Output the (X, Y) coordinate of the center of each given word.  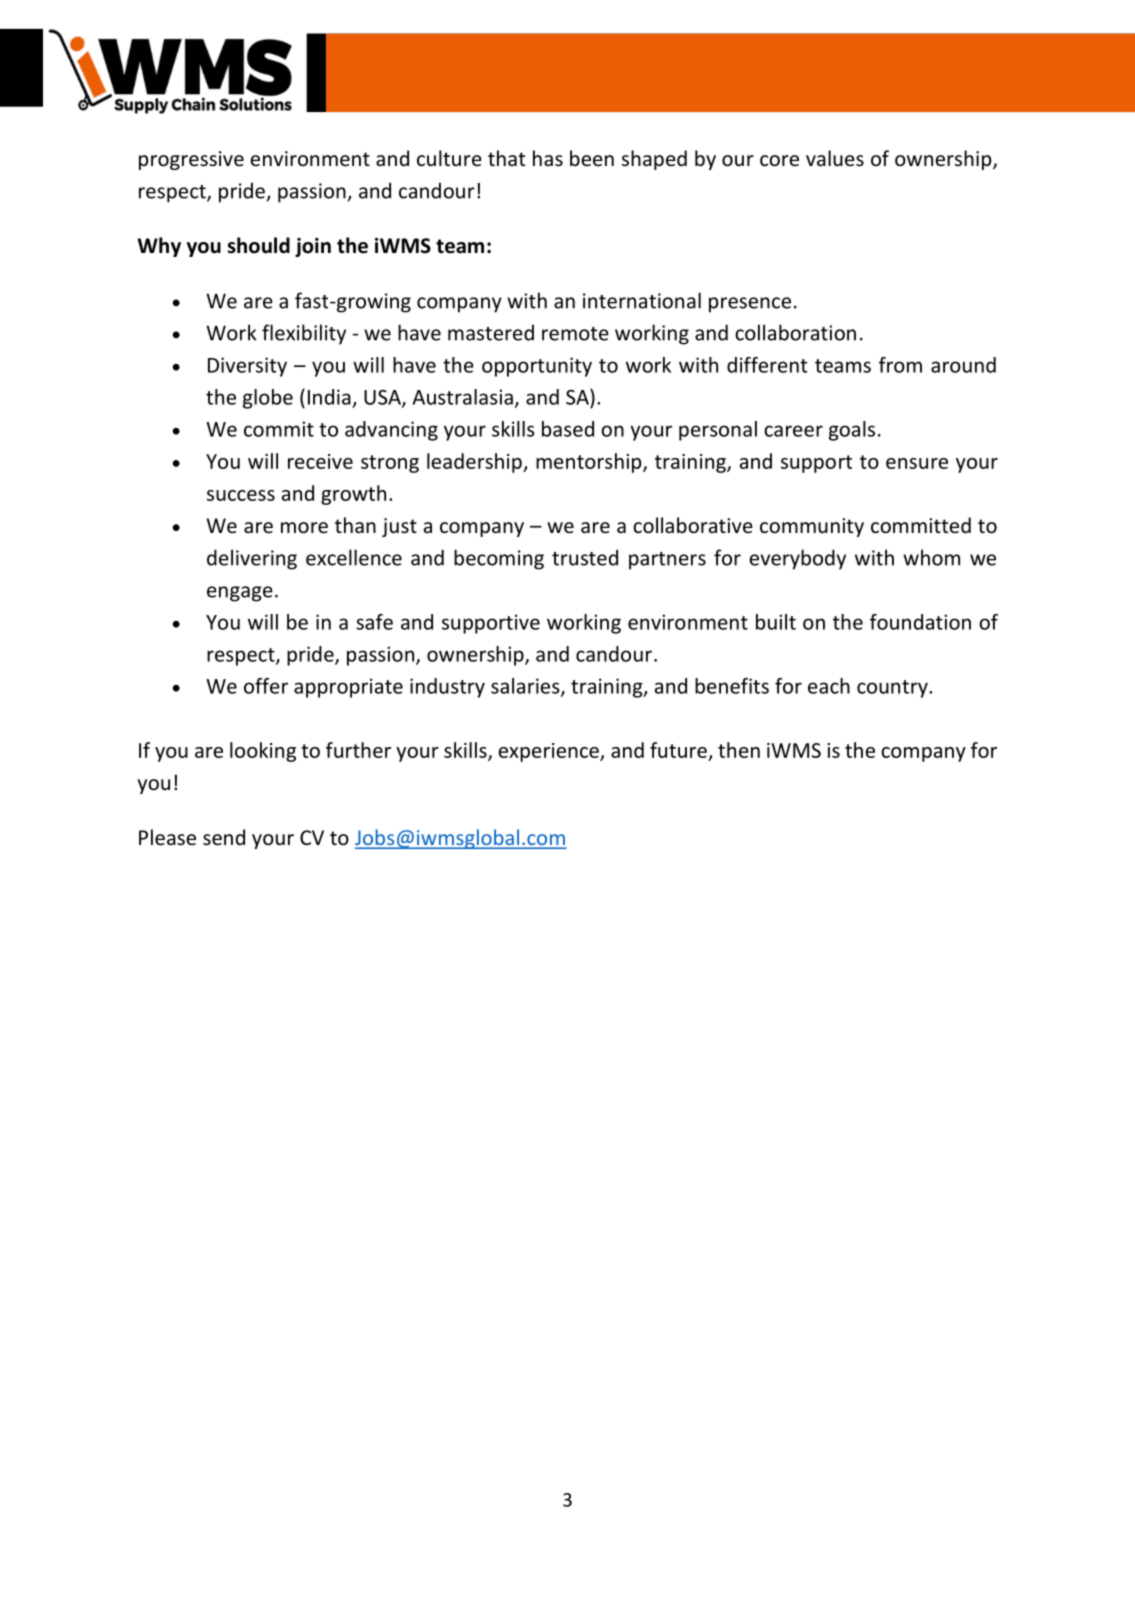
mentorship (590, 463)
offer (266, 686)
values (835, 158)
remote (575, 334)
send (224, 837)
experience (549, 752)
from (900, 365)
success (241, 495)
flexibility (304, 334)
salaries (526, 687)
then (739, 750)
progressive (191, 160)
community (812, 527)
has (548, 158)
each (829, 686)
